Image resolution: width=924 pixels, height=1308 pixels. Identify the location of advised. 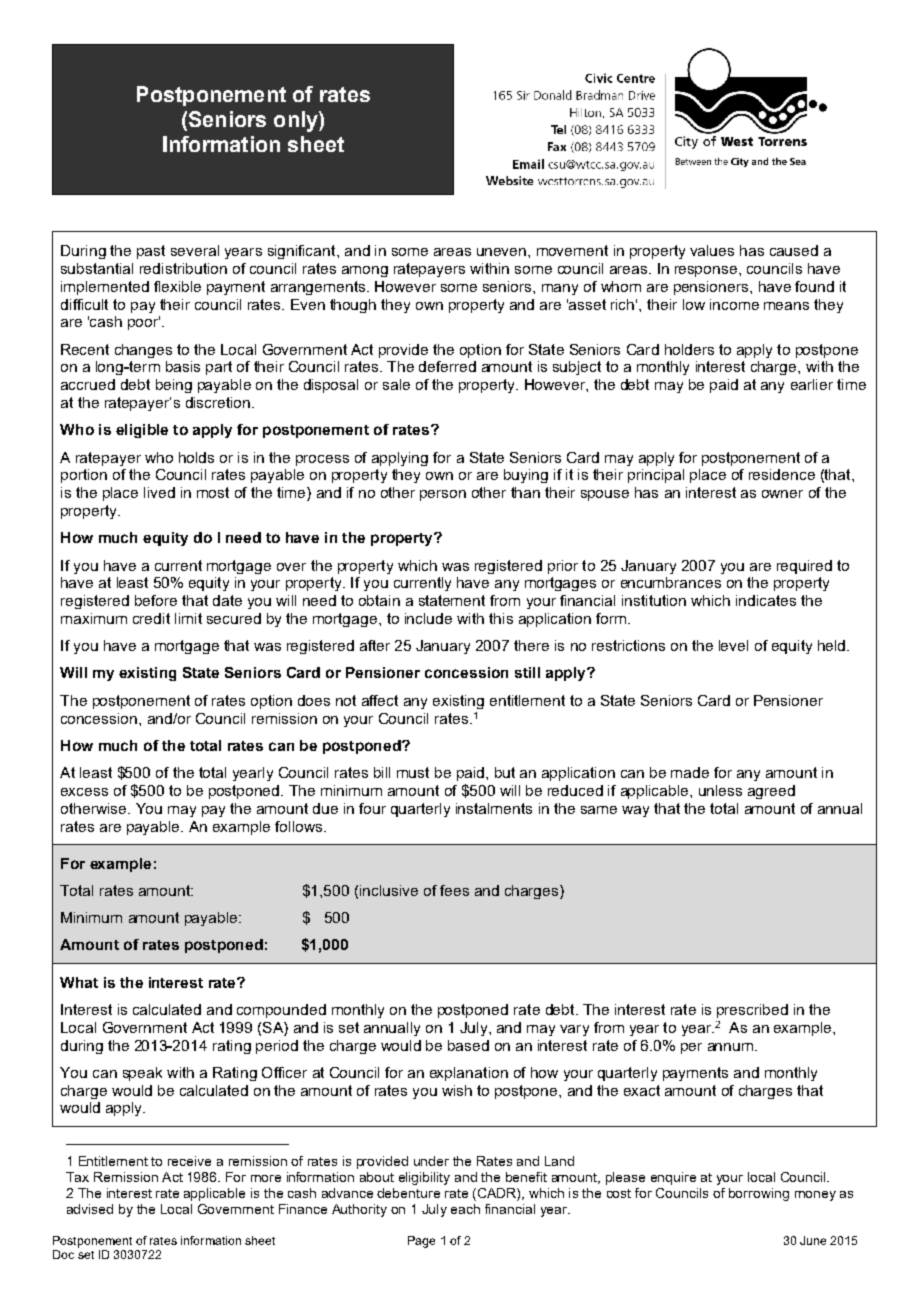
(90, 1209).
